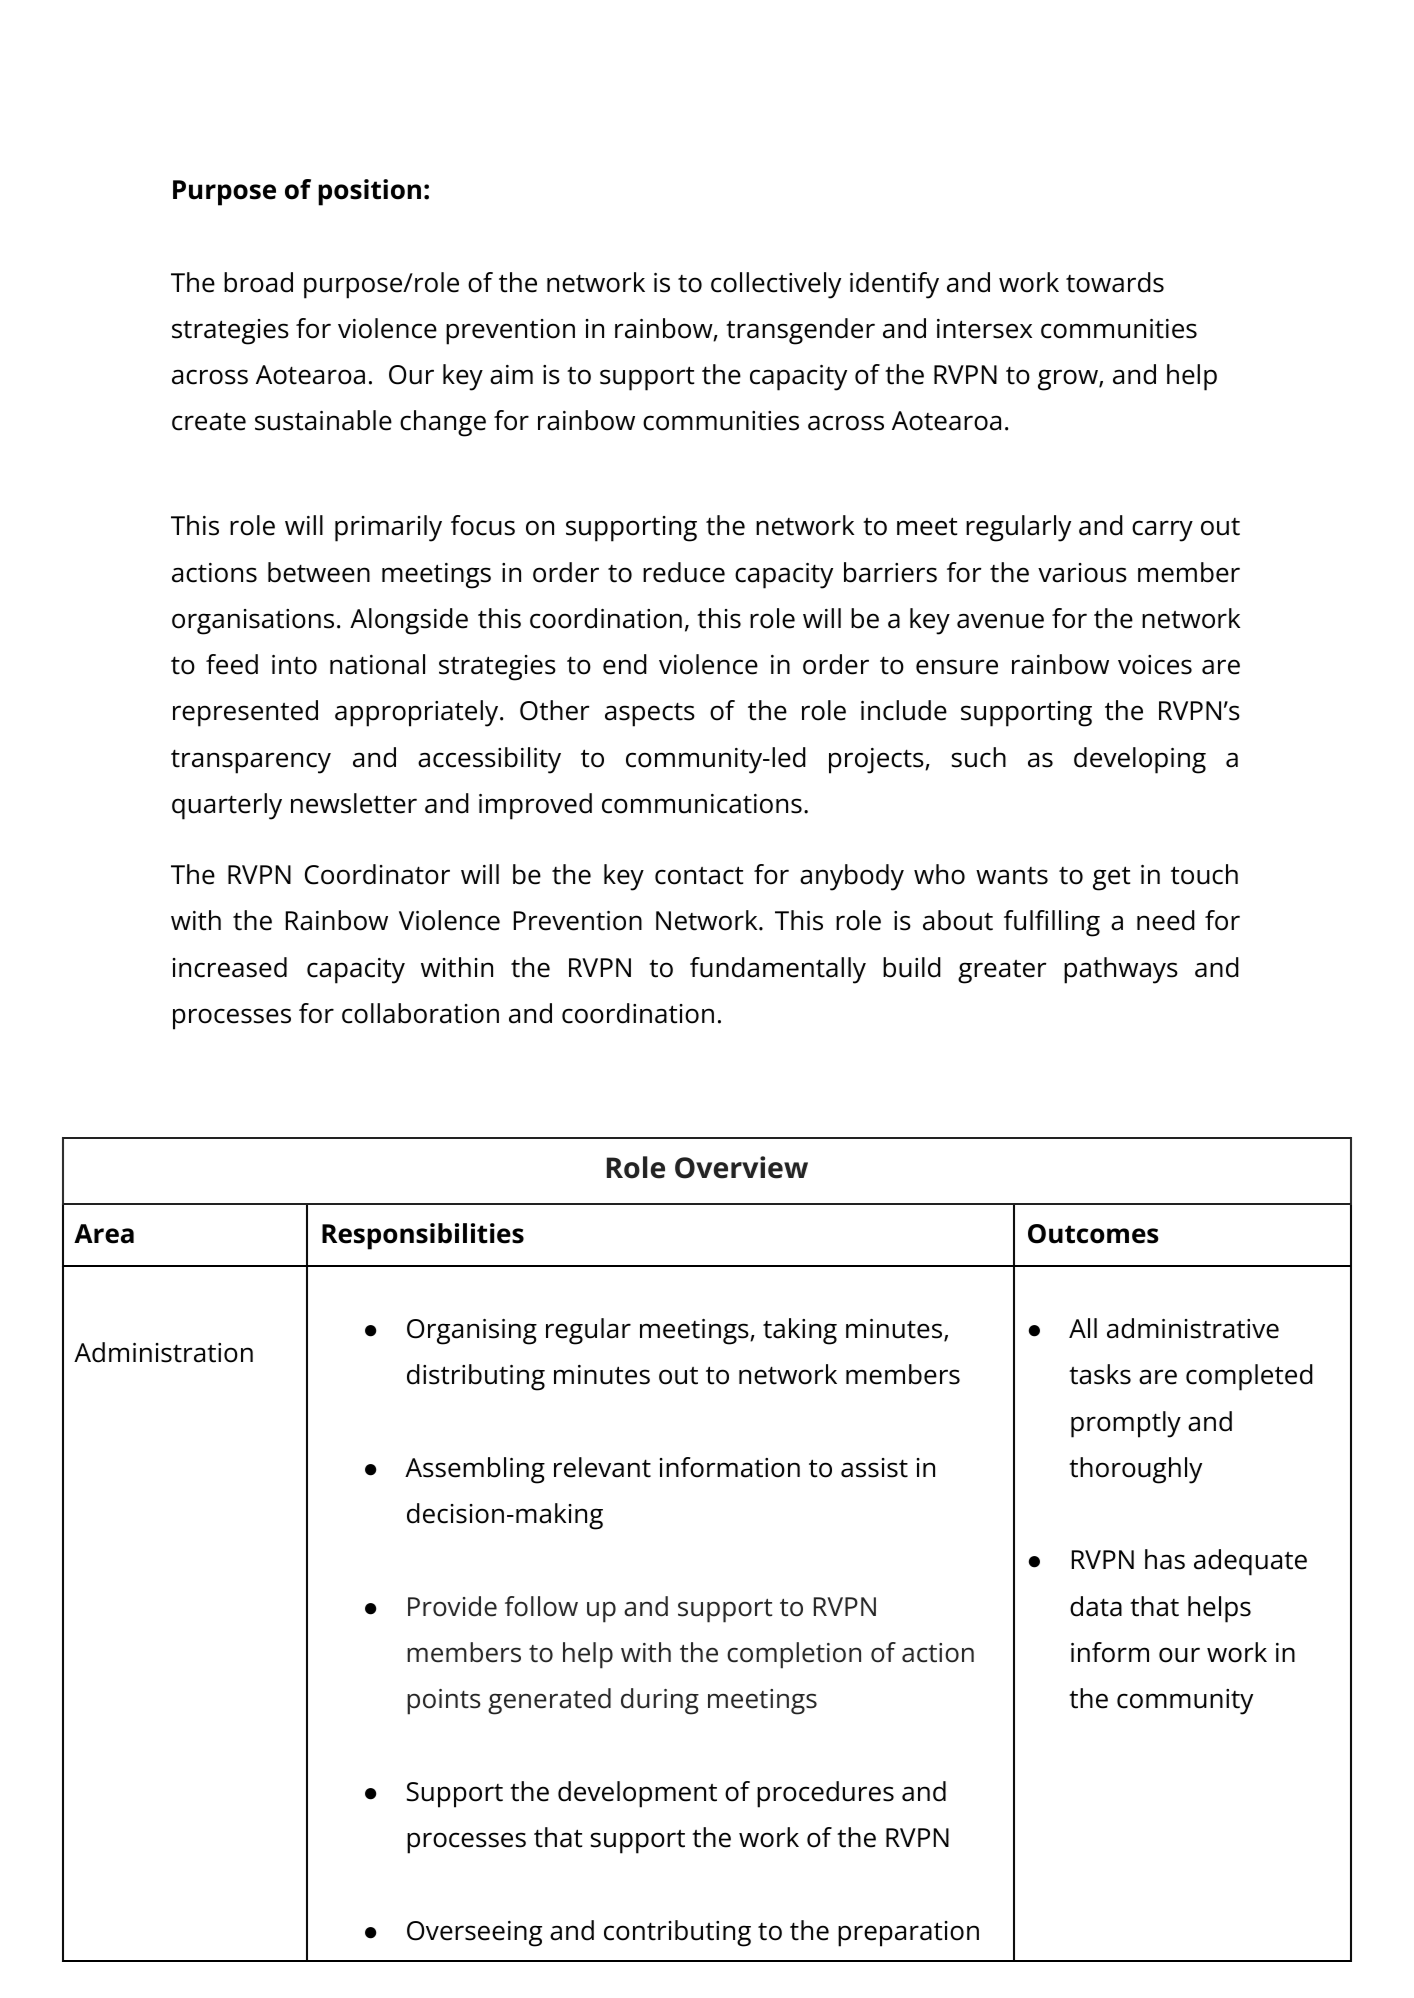 This screenshot has width=1414, height=1998. Describe the element at coordinates (230, 967) in the screenshot. I see `increased` at that location.
